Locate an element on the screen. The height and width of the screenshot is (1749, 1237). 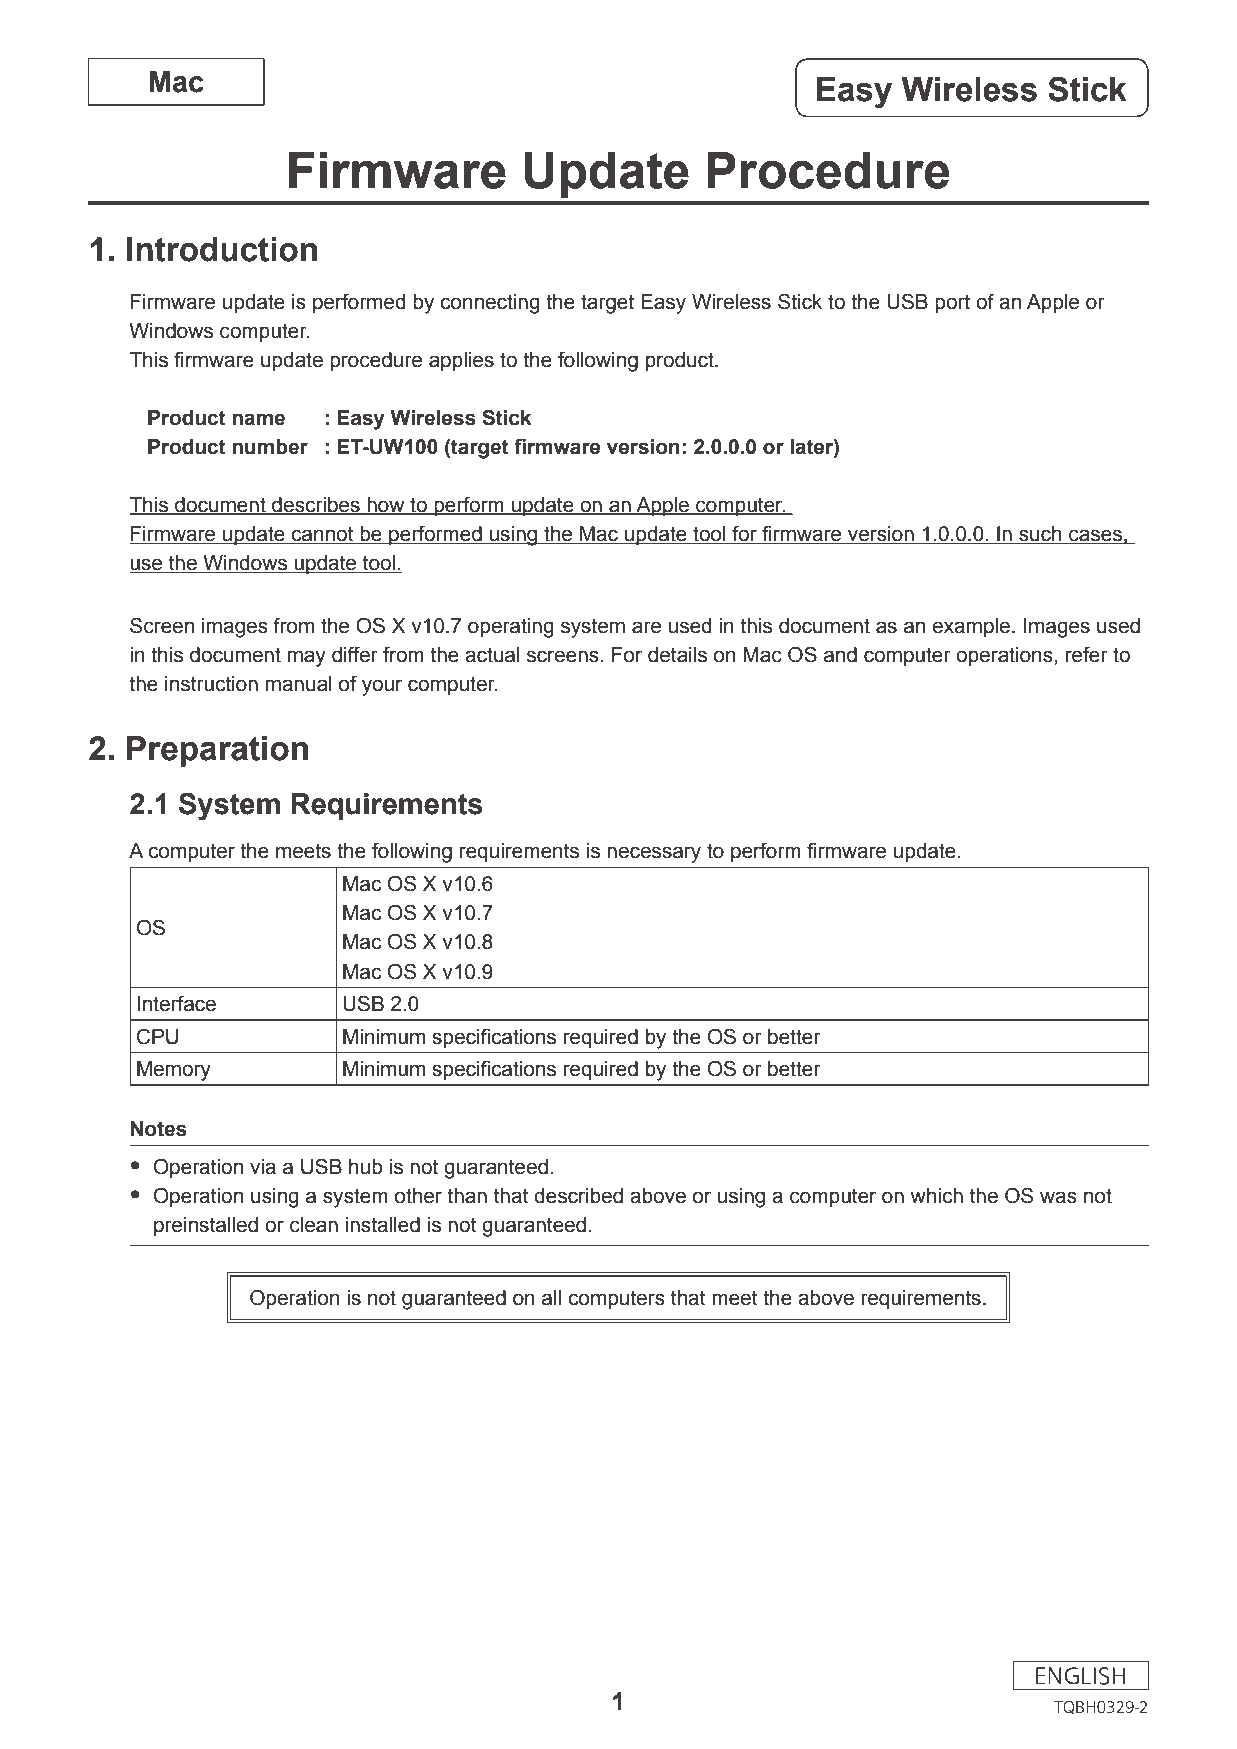
necessary is located at coordinates (654, 854).
